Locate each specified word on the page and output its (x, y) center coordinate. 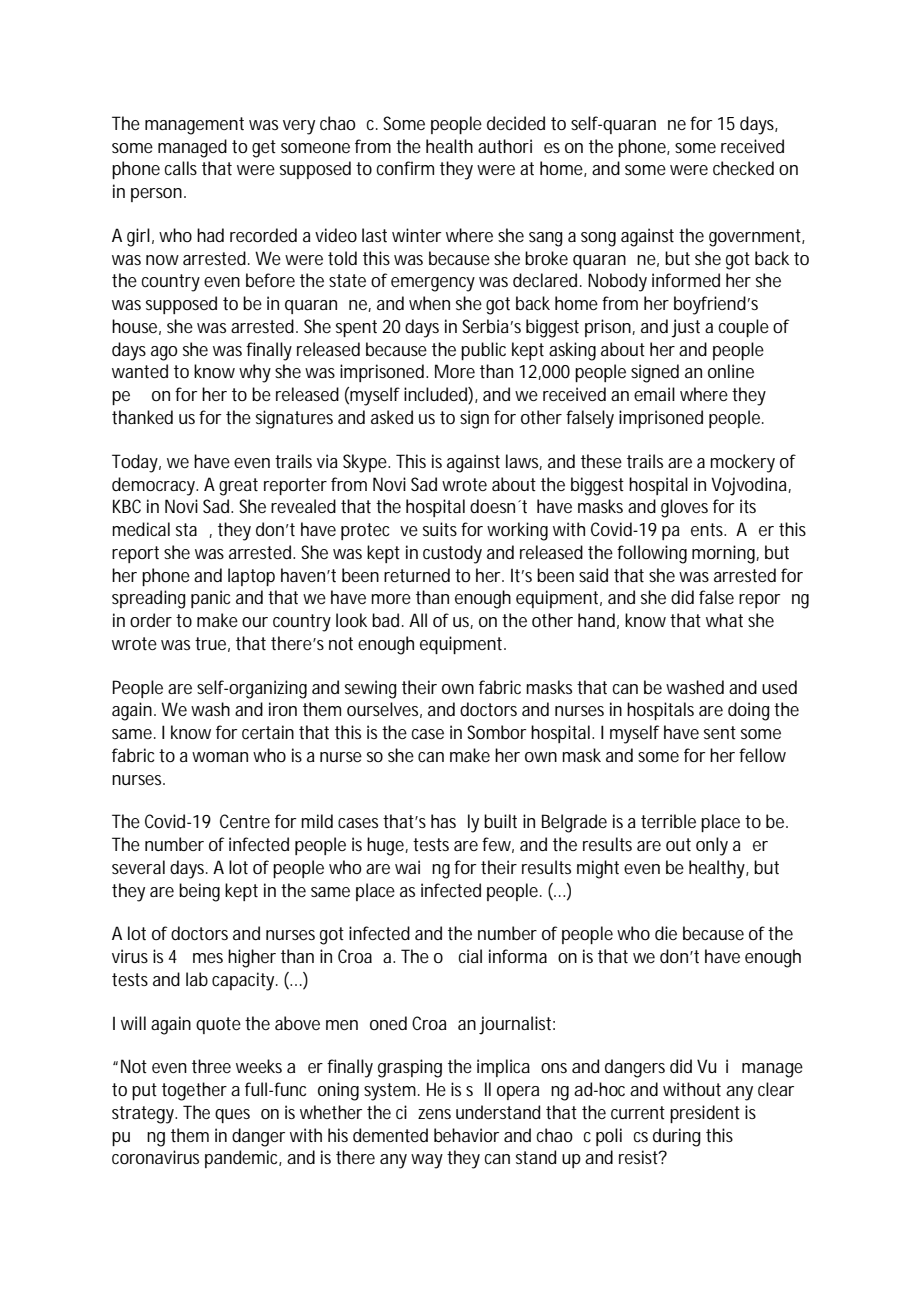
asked (392, 417)
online (731, 371)
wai (407, 867)
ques (232, 1116)
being (199, 892)
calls (181, 168)
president (705, 1114)
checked (743, 168)
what (724, 620)
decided (516, 123)
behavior (466, 1135)
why (255, 373)
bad (388, 620)
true (212, 644)
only (712, 846)
